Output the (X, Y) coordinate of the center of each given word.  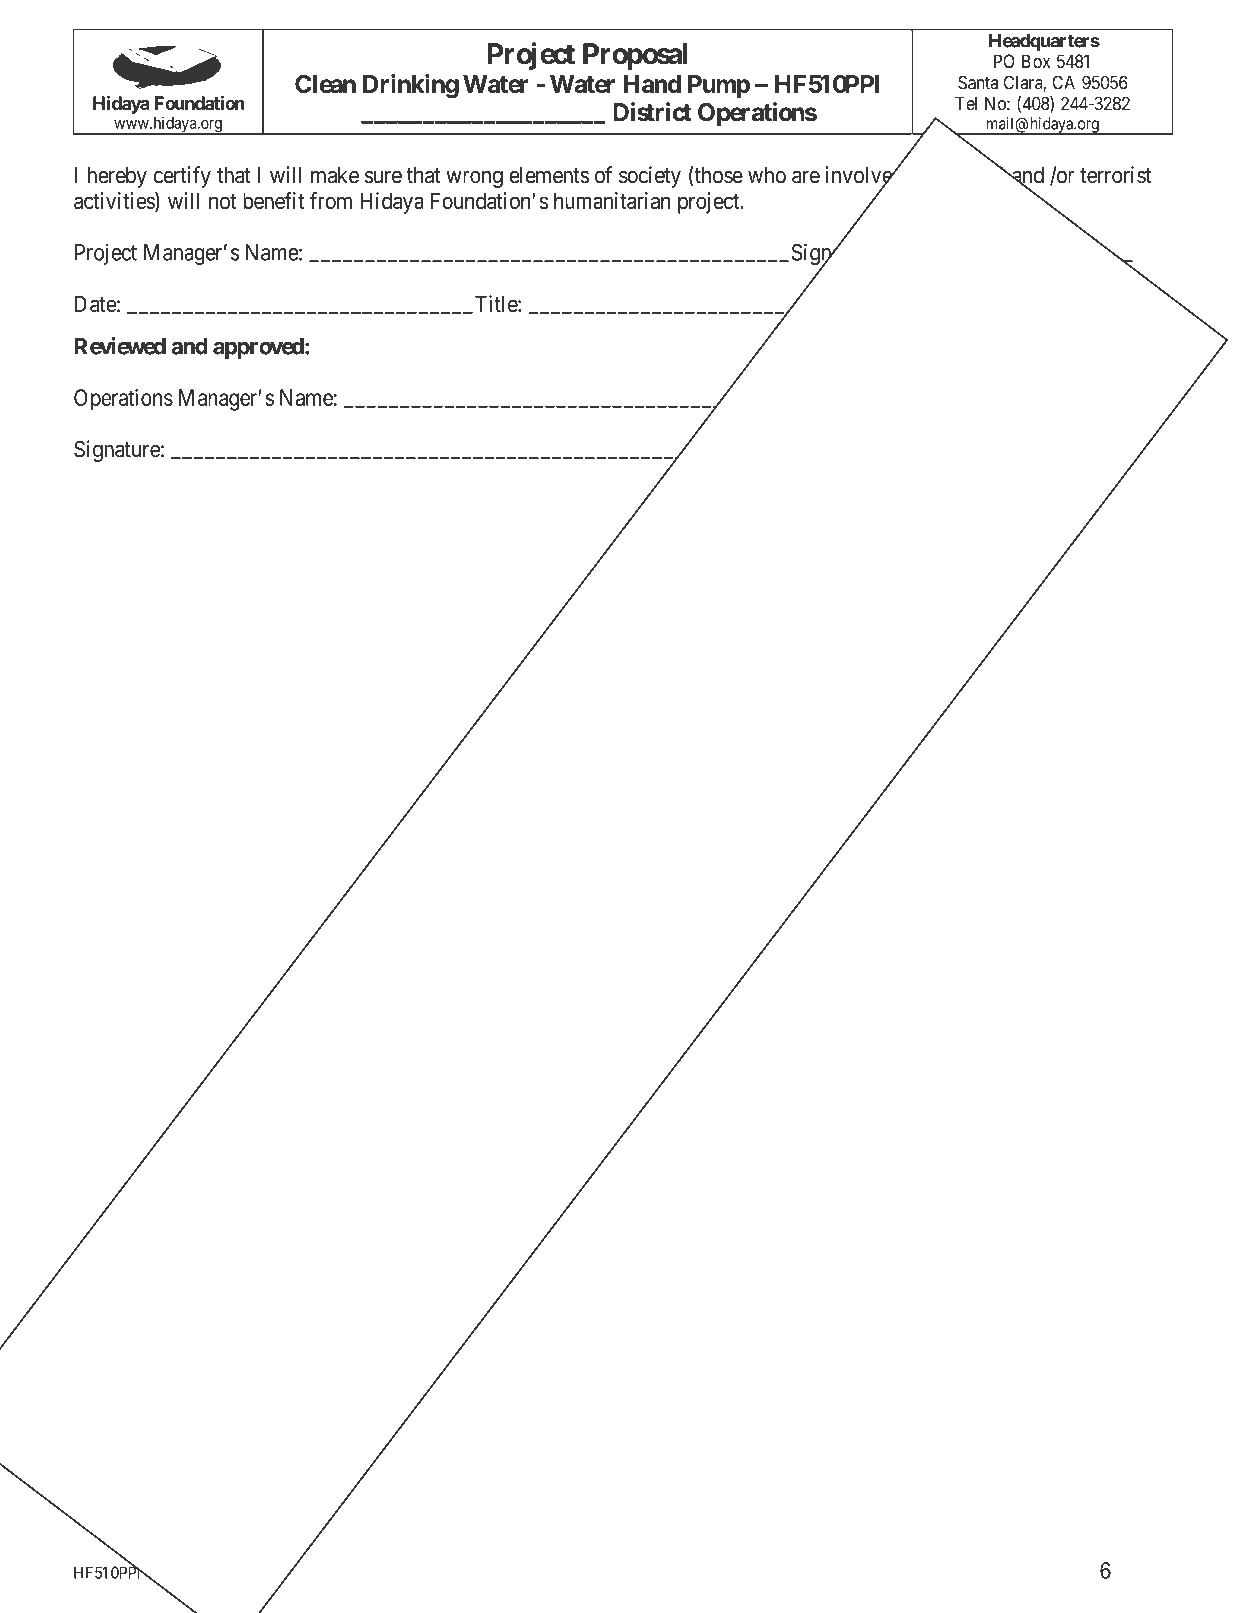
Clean (325, 84)
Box (1036, 61)
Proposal (635, 56)
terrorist (1115, 175)
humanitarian (612, 201)
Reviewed (120, 346)
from (331, 201)
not (223, 202)
